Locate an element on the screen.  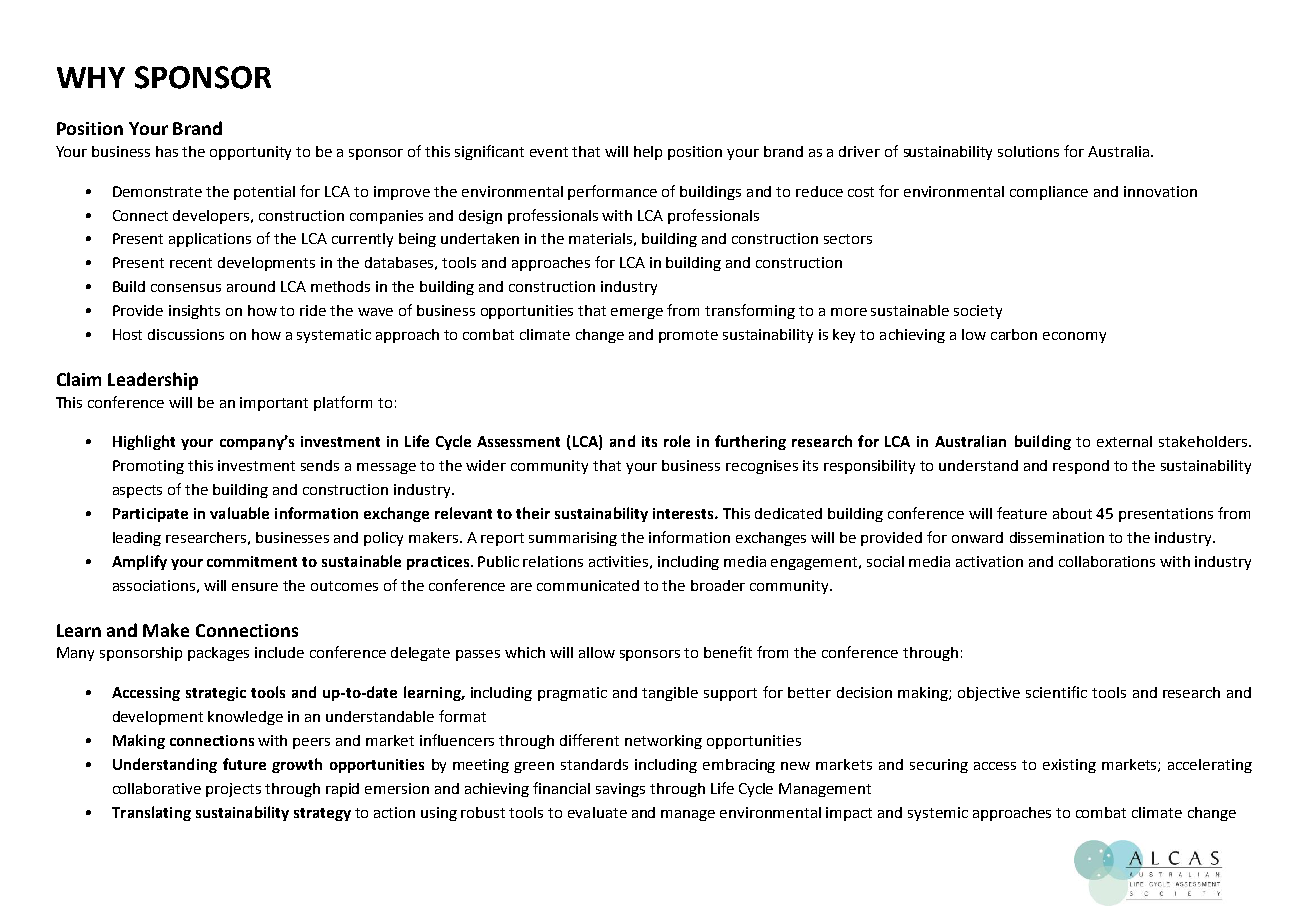
WHY is located at coordinates (91, 77).
